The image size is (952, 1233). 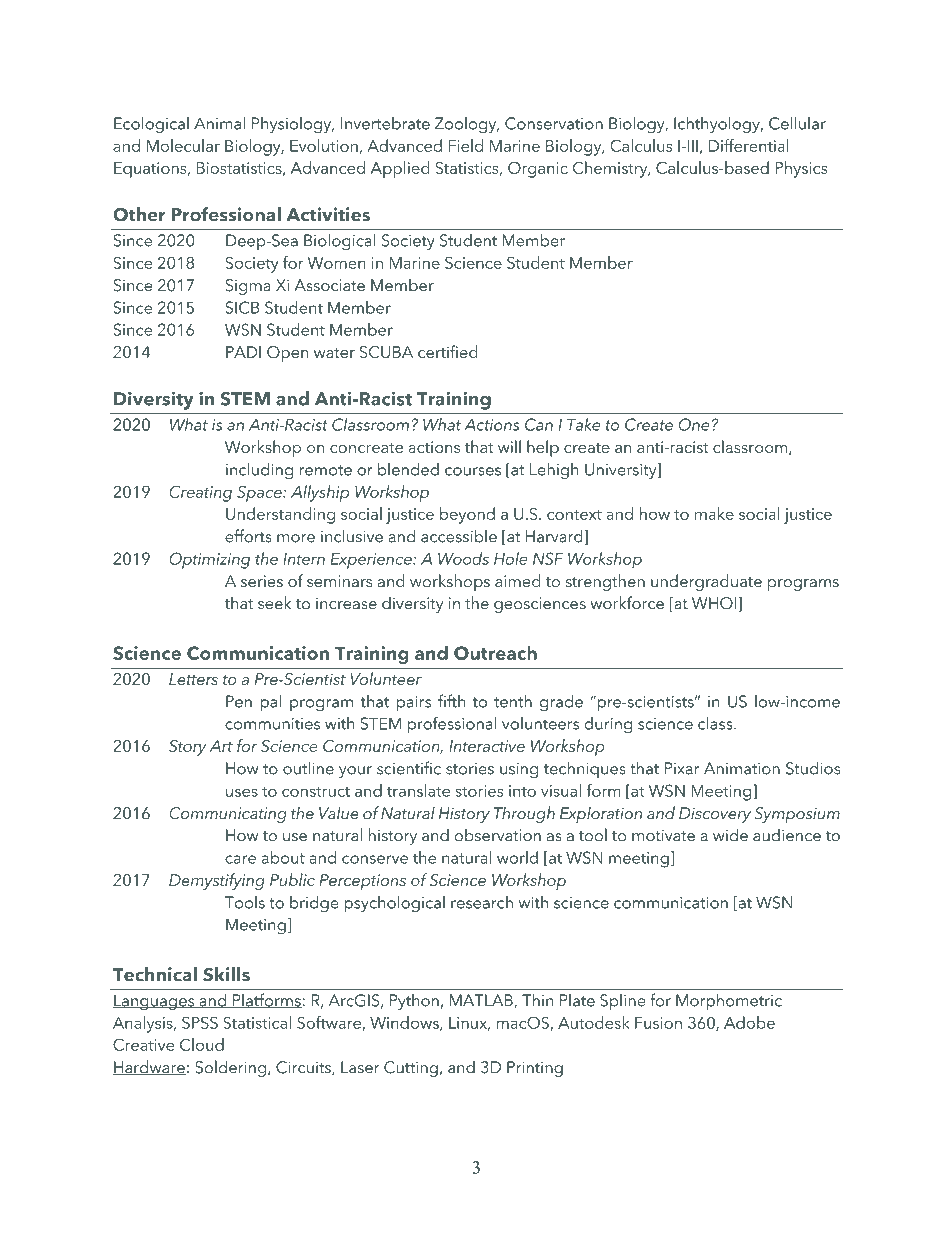 What do you see at coordinates (749, 1022) in the screenshot?
I see `Adobe` at bounding box center [749, 1022].
